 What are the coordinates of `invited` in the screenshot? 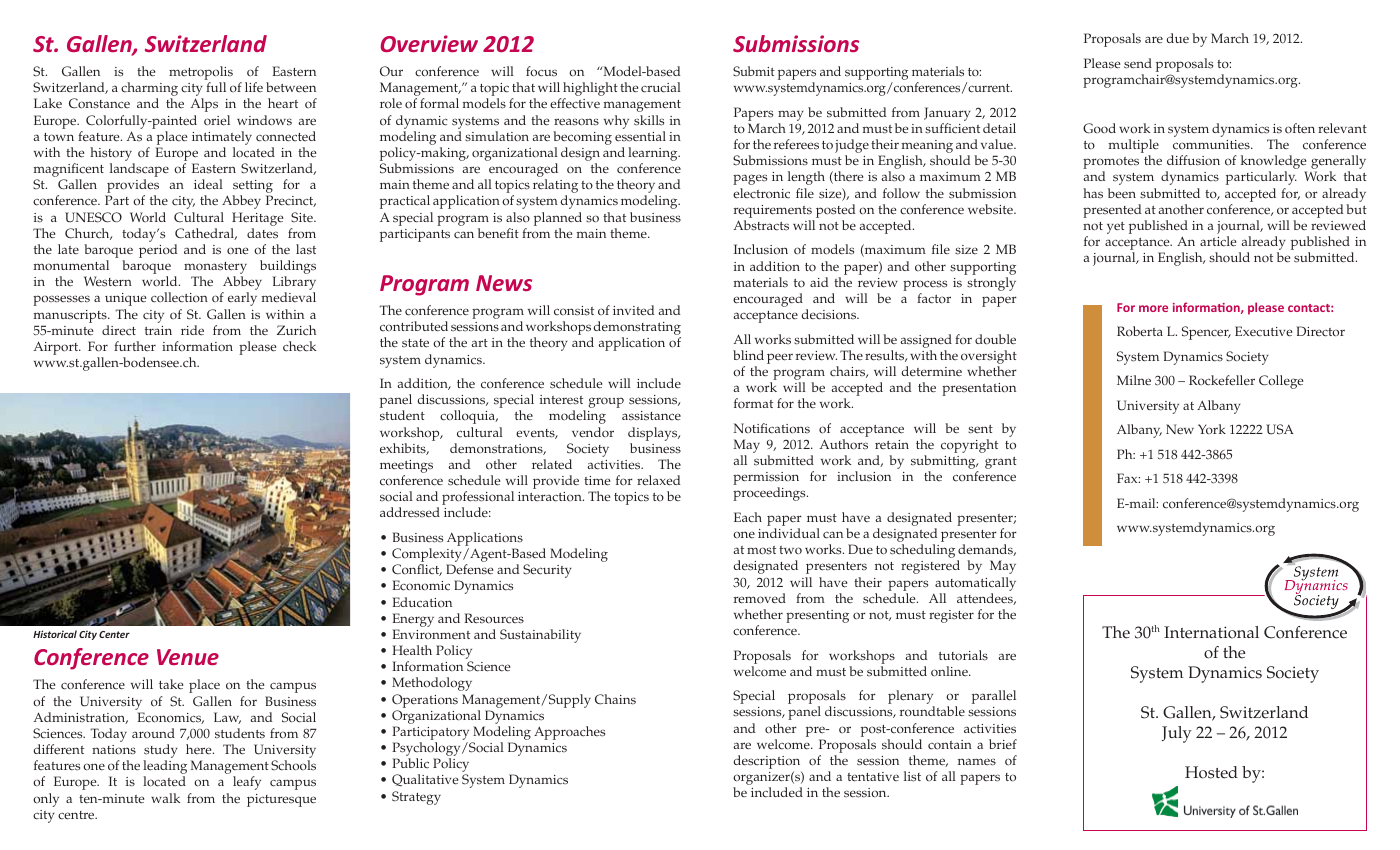 It's located at (633, 310).
